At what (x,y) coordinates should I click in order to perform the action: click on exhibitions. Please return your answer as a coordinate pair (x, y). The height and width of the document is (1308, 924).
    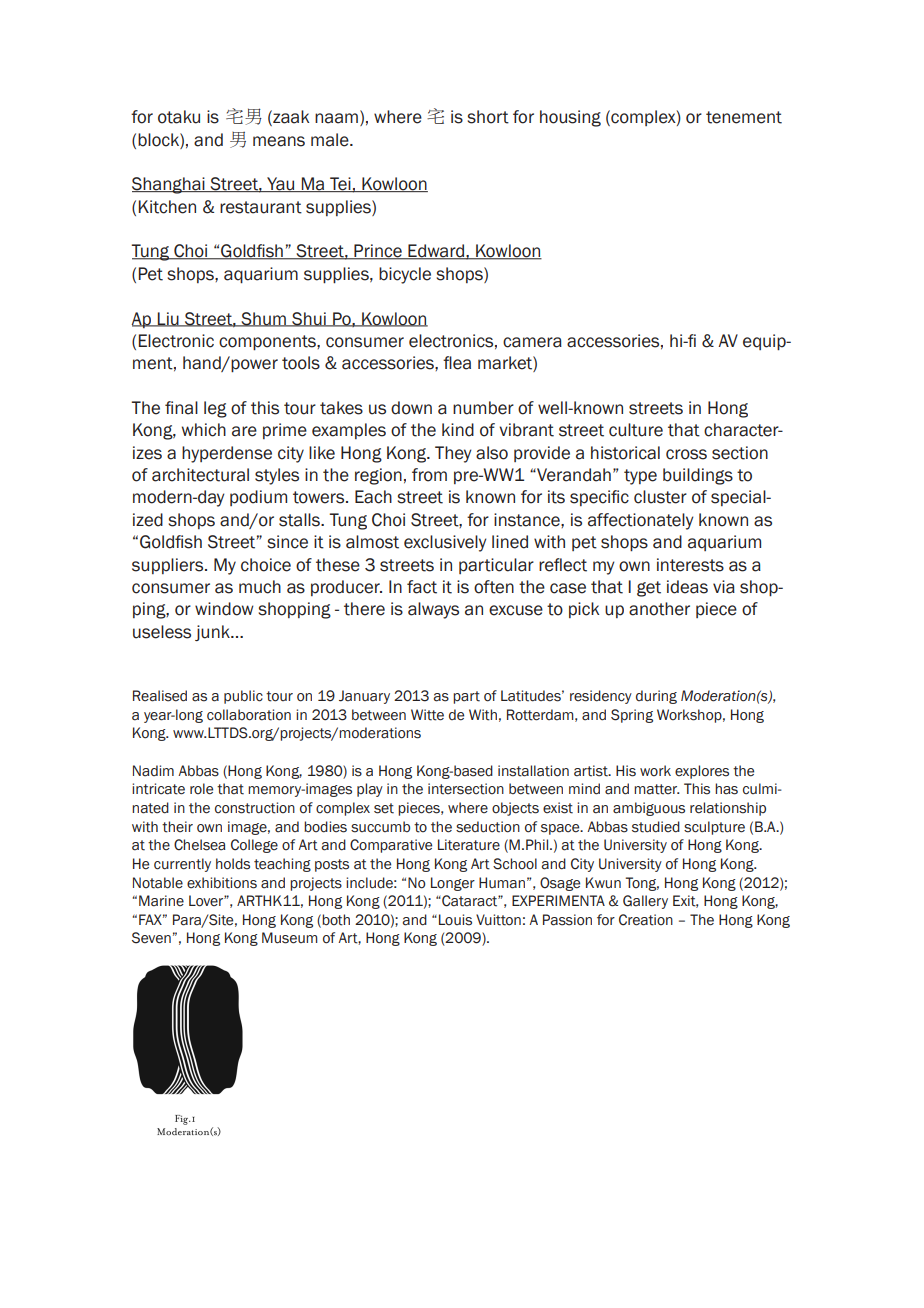
    Looking at the image, I should click on (222, 883).
